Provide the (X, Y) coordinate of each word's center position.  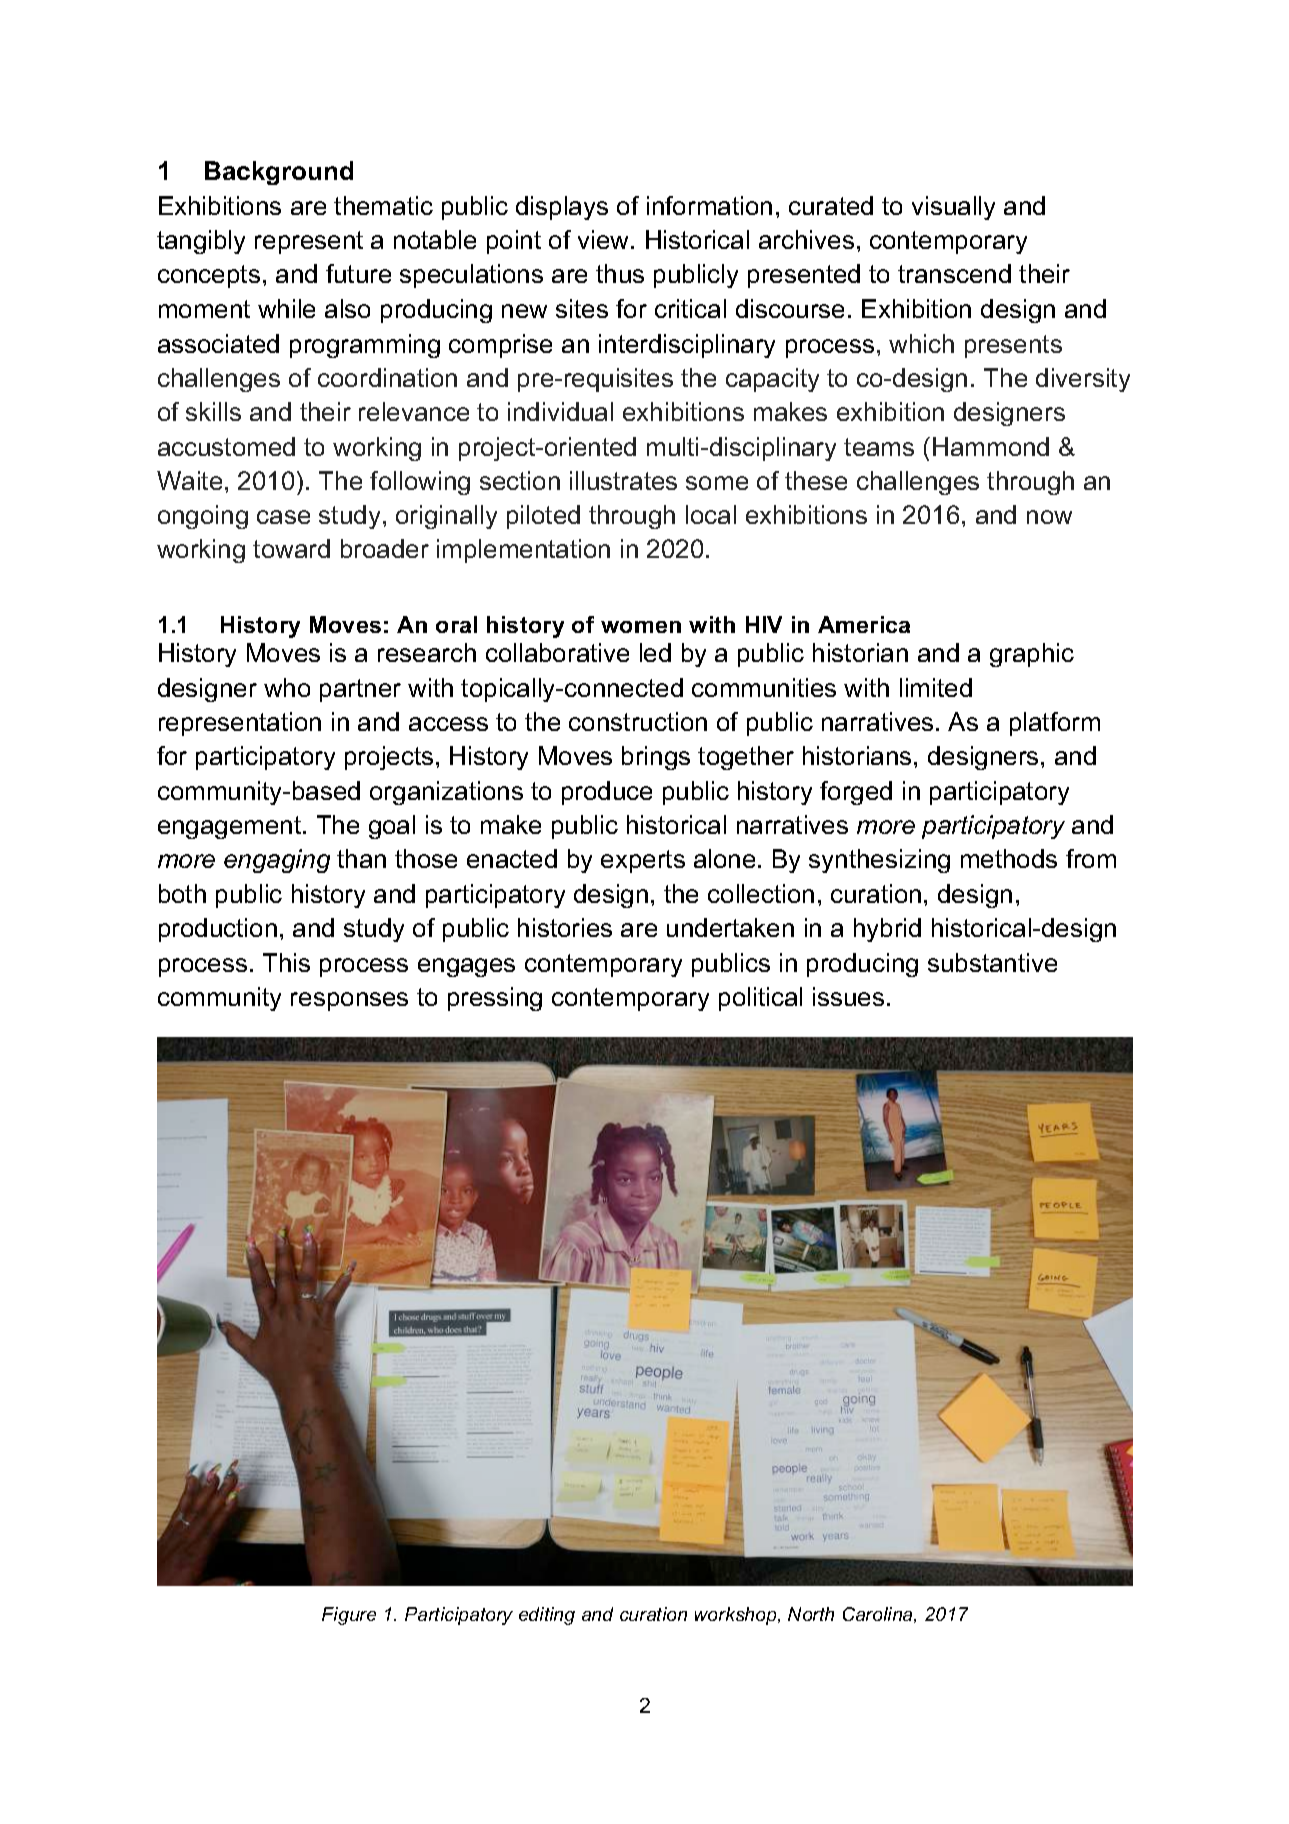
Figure (349, 1616)
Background (279, 173)
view (605, 239)
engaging (277, 861)
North (811, 1614)
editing (547, 1616)
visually (953, 208)
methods (1009, 858)
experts (643, 861)
